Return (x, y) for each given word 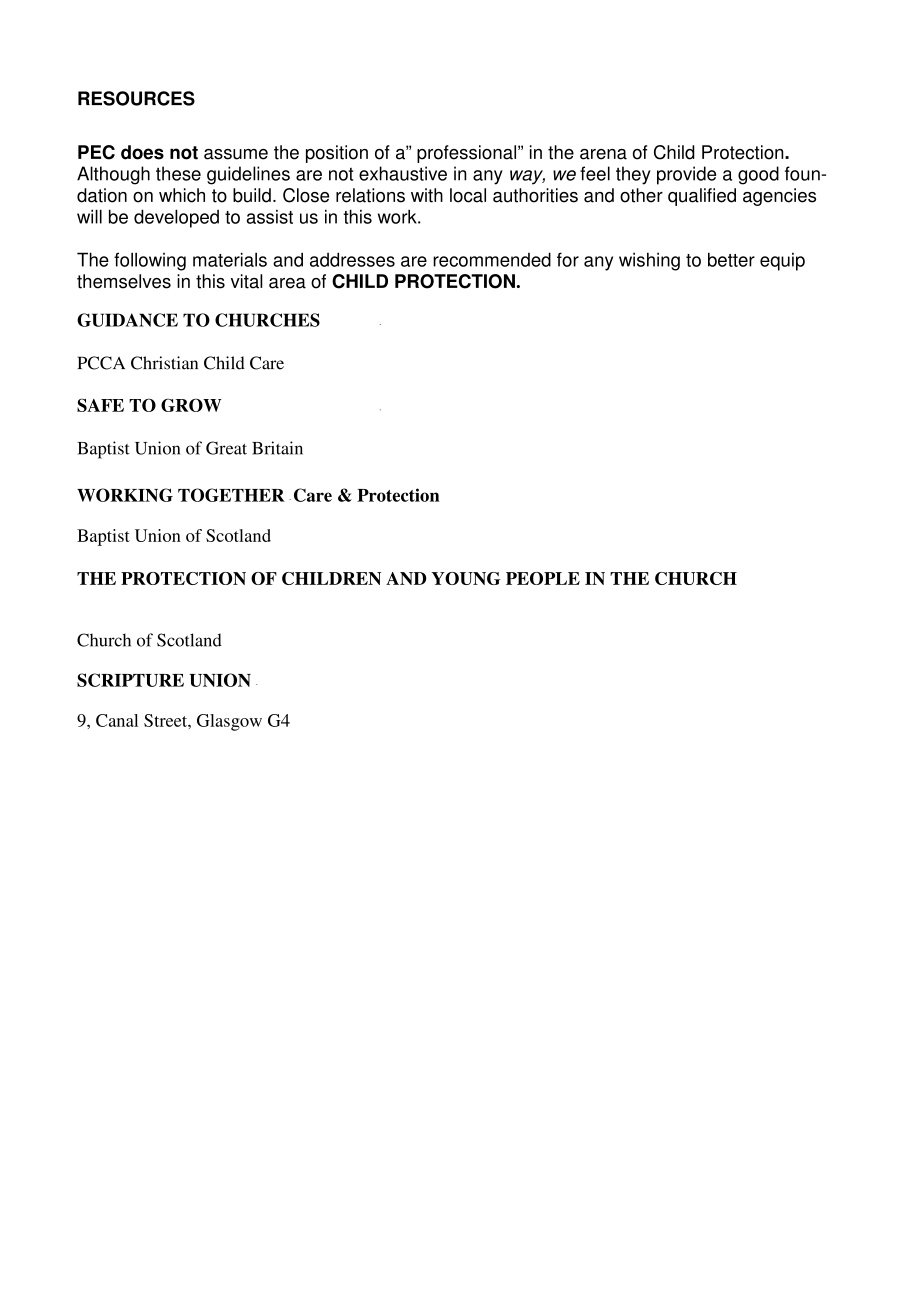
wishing (649, 261)
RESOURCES (136, 98)
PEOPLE (543, 578)
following (150, 261)
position (337, 154)
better (731, 259)
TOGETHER (231, 495)
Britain (277, 448)
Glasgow (229, 722)
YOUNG (466, 578)
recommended (492, 259)
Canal (117, 720)
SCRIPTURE (130, 680)
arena (603, 154)
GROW (191, 405)
